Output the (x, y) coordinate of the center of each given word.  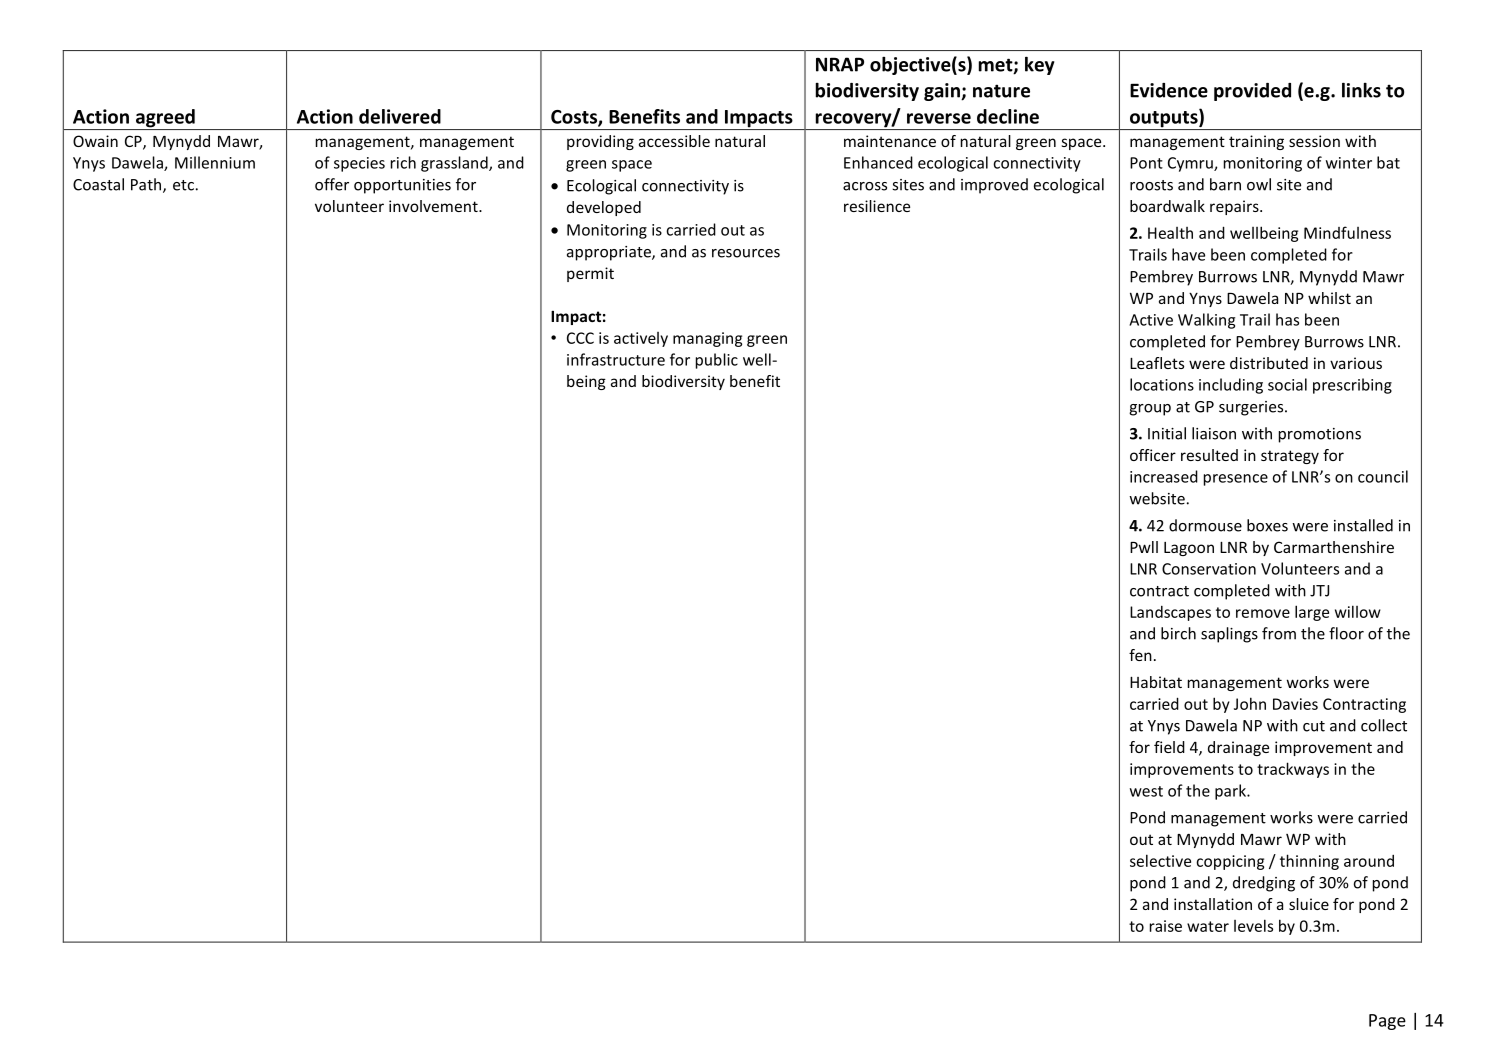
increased (1164, 476)
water (1208, 926)
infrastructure (616, 359)
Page (1387, 1022)
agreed (165, 119)
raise (1166, 926)
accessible (674, 141)
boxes (1267, 525)
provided (1252, 92)
